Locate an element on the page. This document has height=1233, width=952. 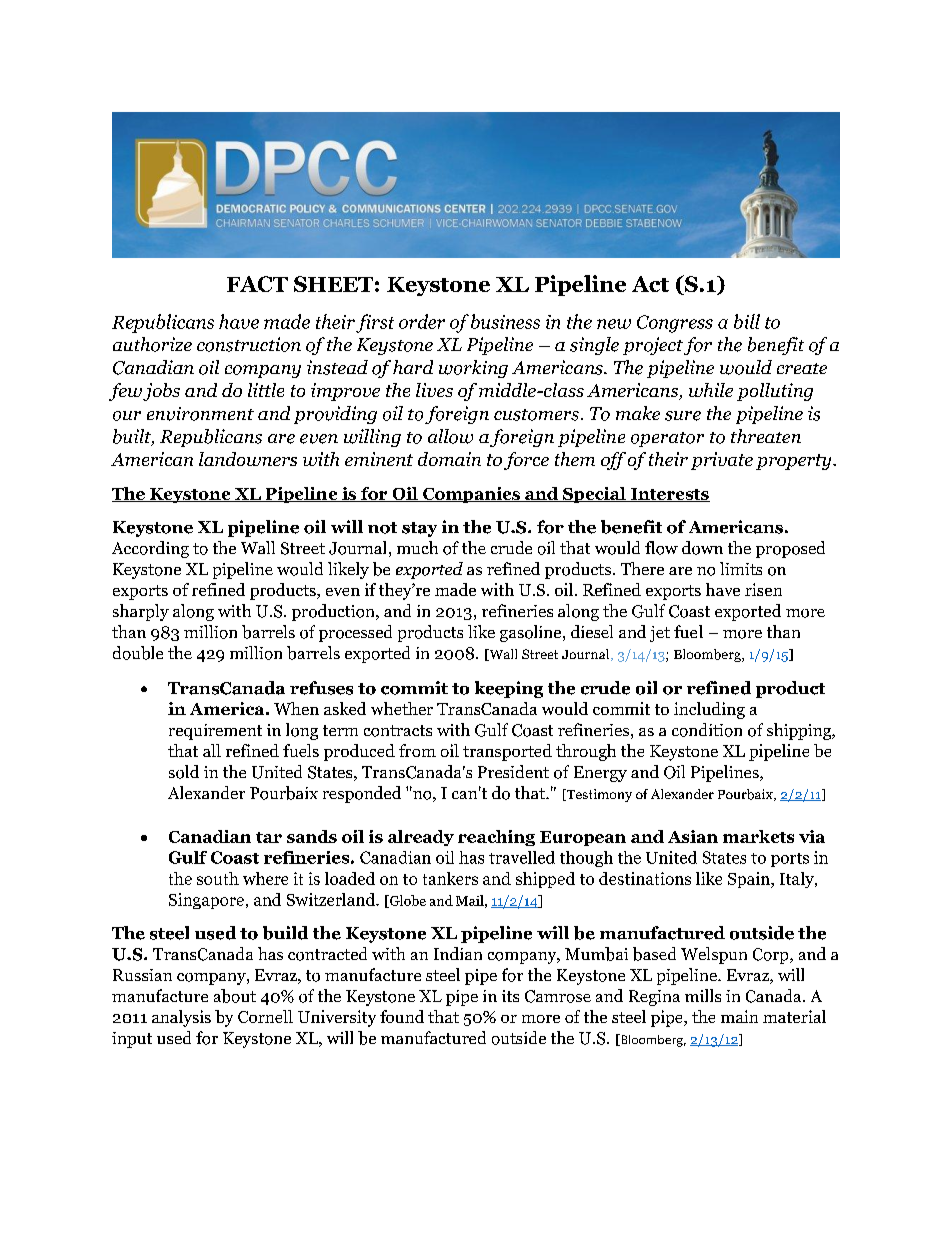
President is located at coordinates (513, 771).
